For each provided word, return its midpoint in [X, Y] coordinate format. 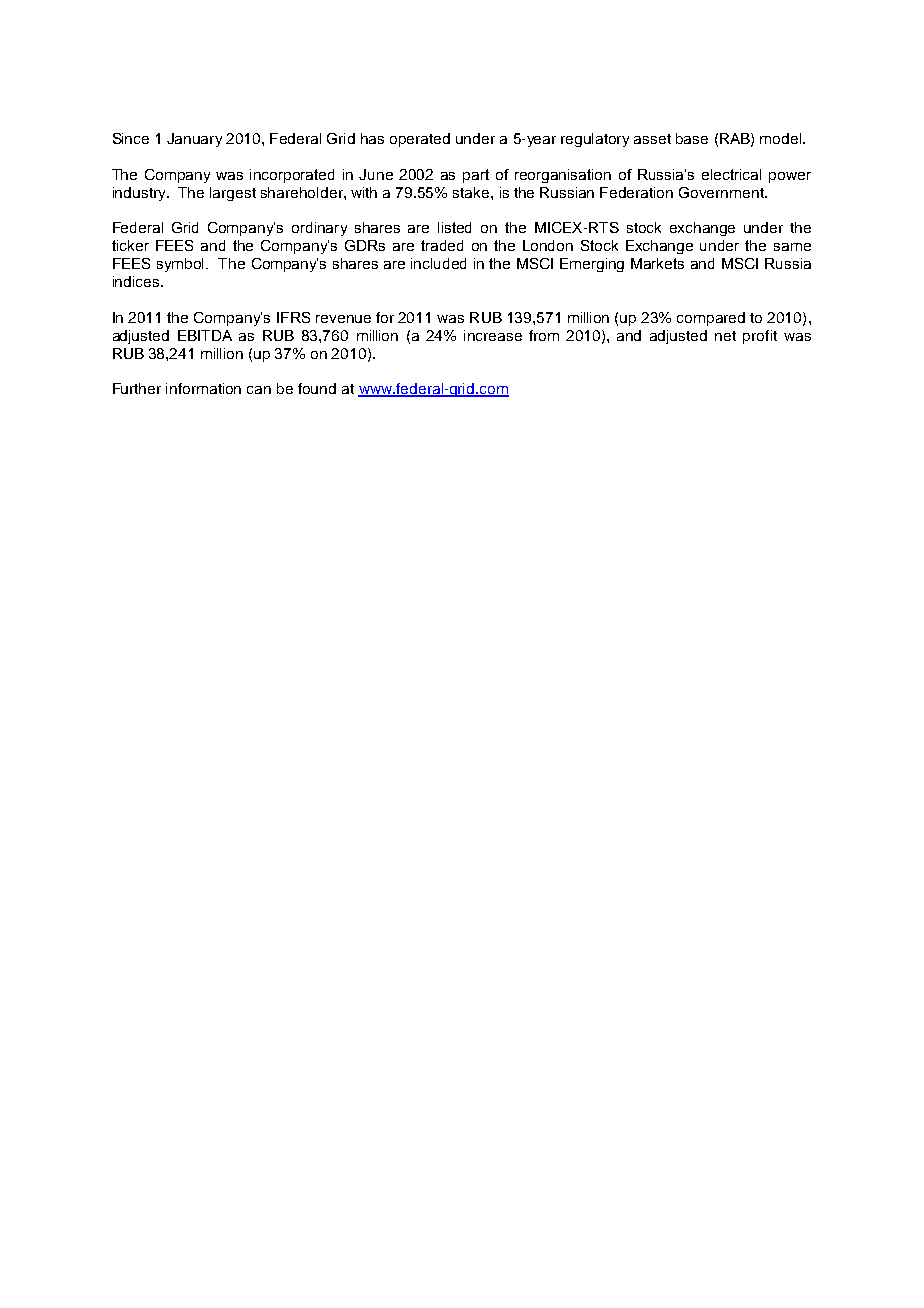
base [692, 138]
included [438, 263]
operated [420, 140]
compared [711, 319]
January [194, 140]
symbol [182, 265]
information [203, 388]
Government [722, 192]
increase [493, 335]
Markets [657, 263]
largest [233, 194]
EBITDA [205, 335]
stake [472, 192]
